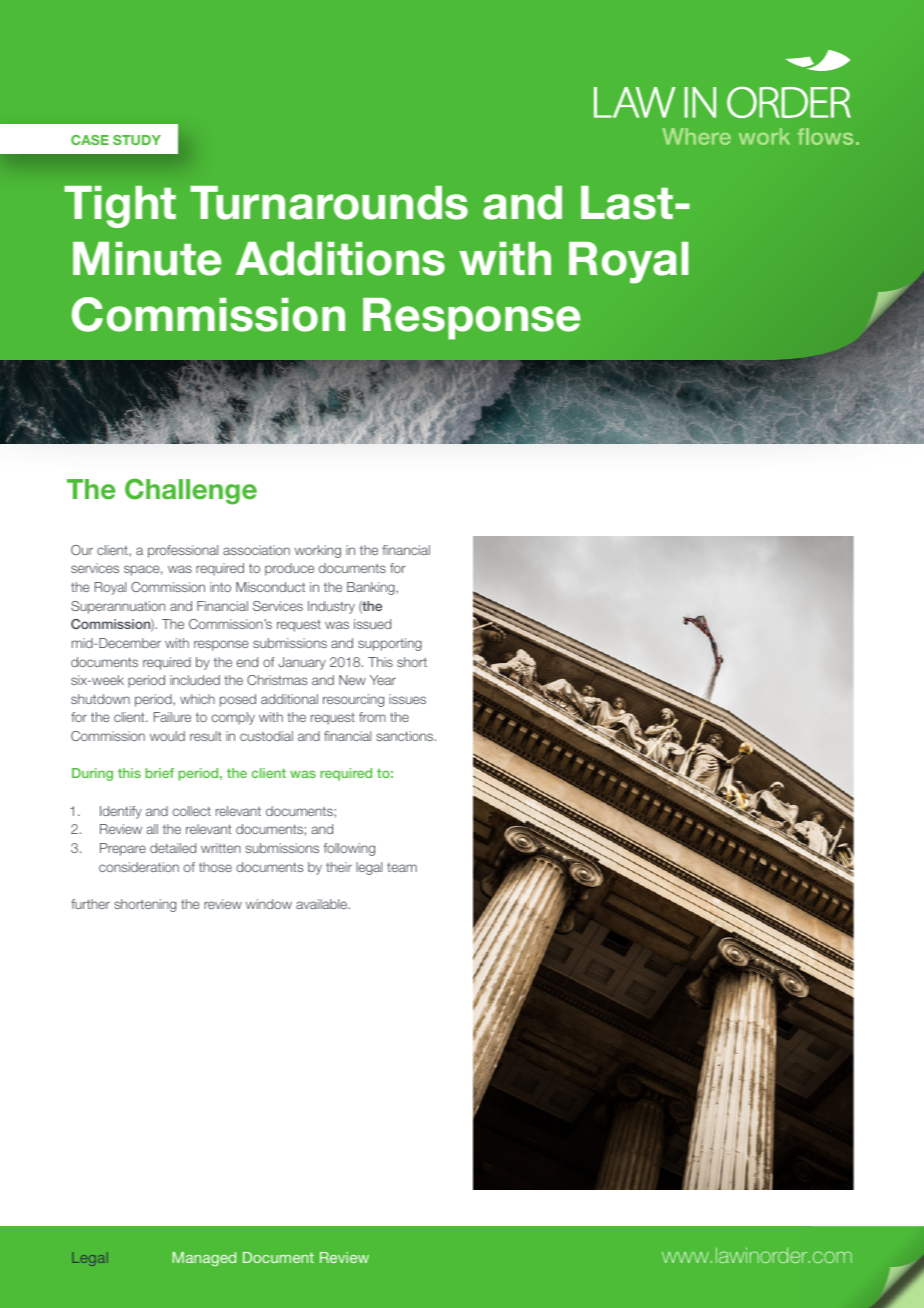 The height and width of the page is (1308, 924). What do you see at coordinates (372, 588) in the page?
I see `Banking` at bounding box center [372, 588].
